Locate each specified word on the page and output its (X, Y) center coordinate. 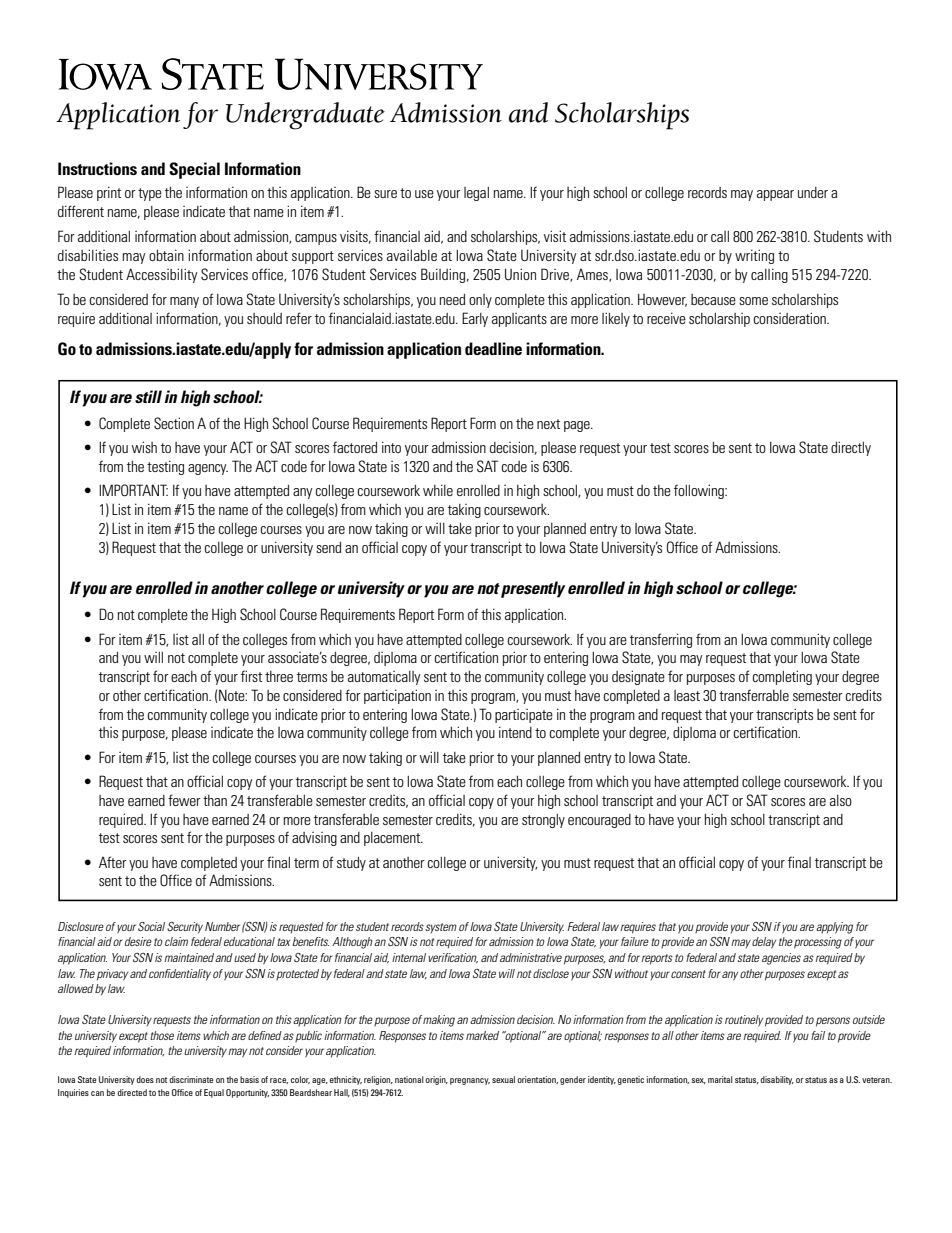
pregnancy (470, 1081)
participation (397, 696)
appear (775, 195)
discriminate (191, 1079)
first (251, 676)
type (150, 194)
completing (782, 677)
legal (476, 194)
